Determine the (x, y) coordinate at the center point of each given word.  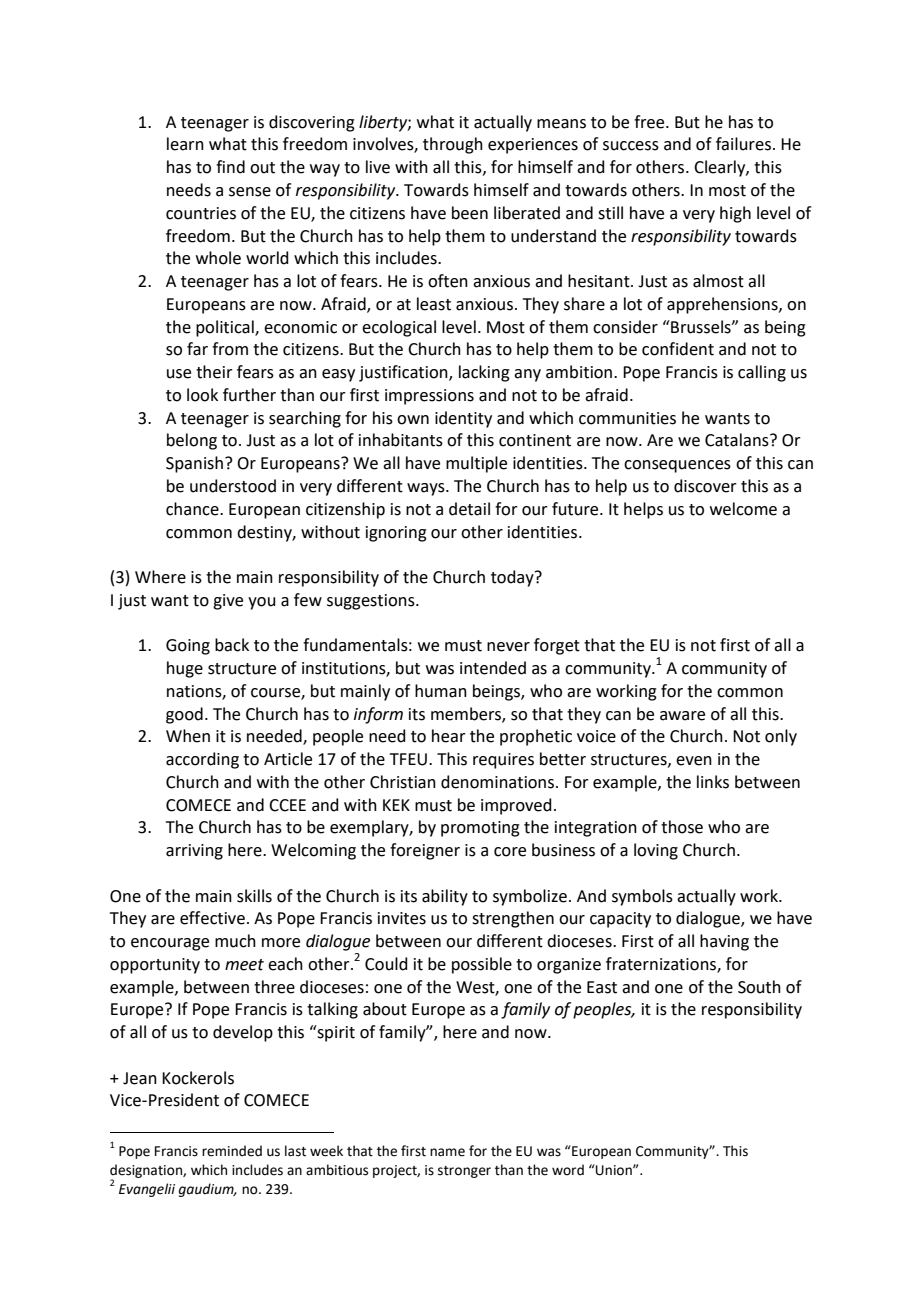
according (202, 760)
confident (678, 349)
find (230, 167)
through (453, 145)
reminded (232, 1151)
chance (193, 509)
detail (469, 509)
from (230, 349)
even (694, 761)
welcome (743, 509)
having (724, 942)
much (235, 941)
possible (482, 965)
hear (449, 736)
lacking (484, 373)
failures (743, 144)
